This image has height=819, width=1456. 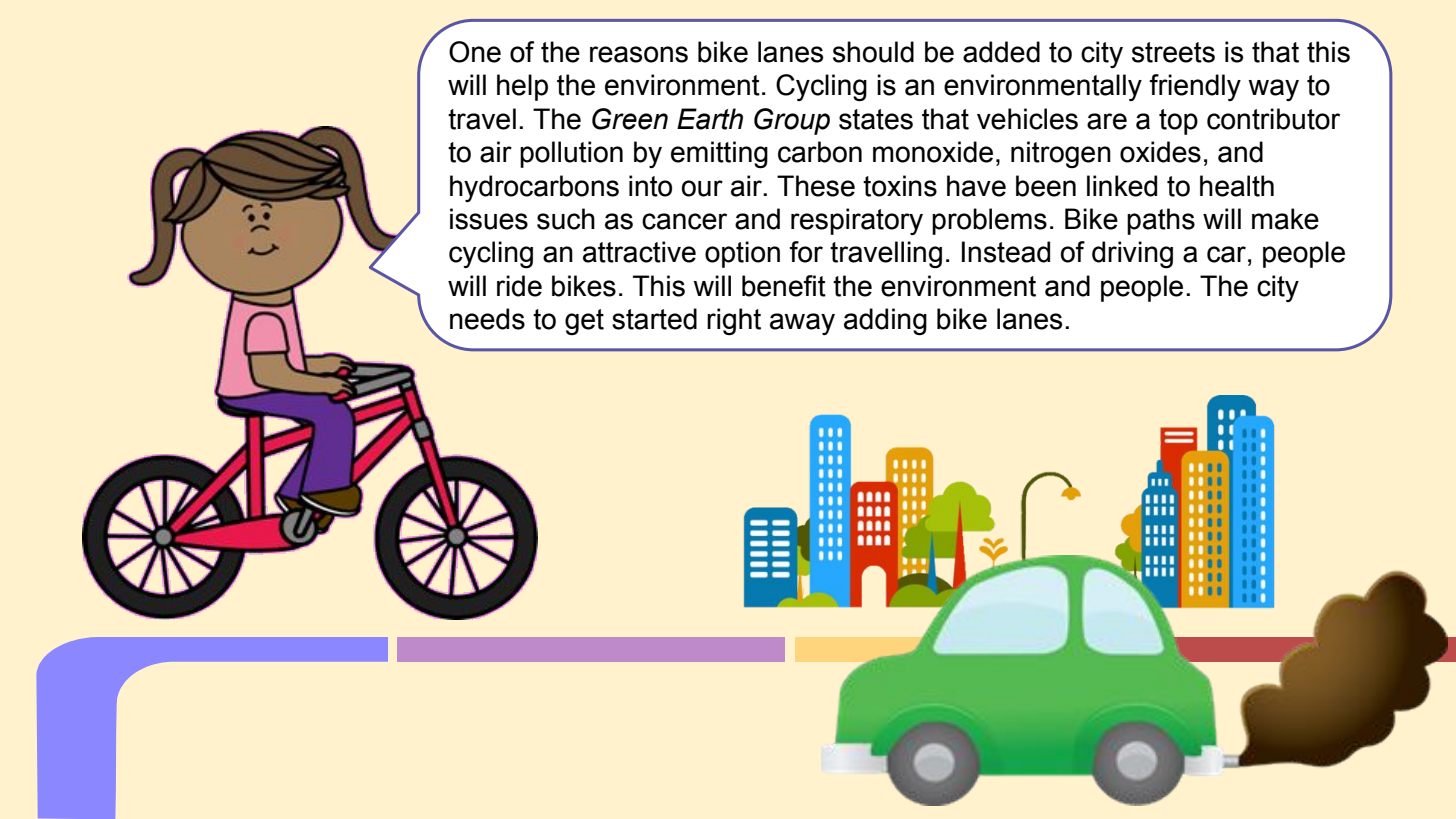 I want to click on toxins, so click(x=900, y=186).
